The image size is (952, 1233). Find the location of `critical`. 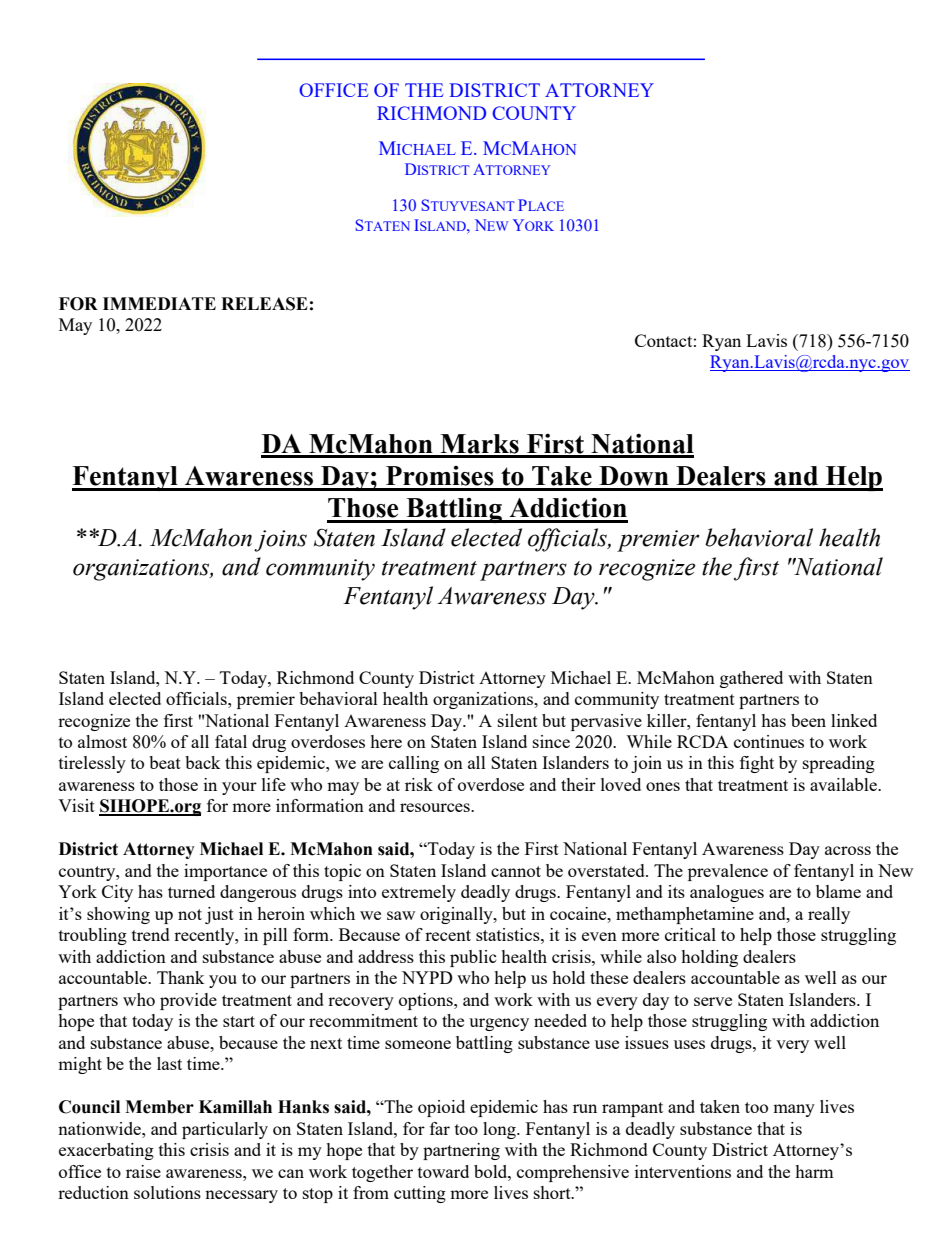

critical is located at coordinates (690, 934).
